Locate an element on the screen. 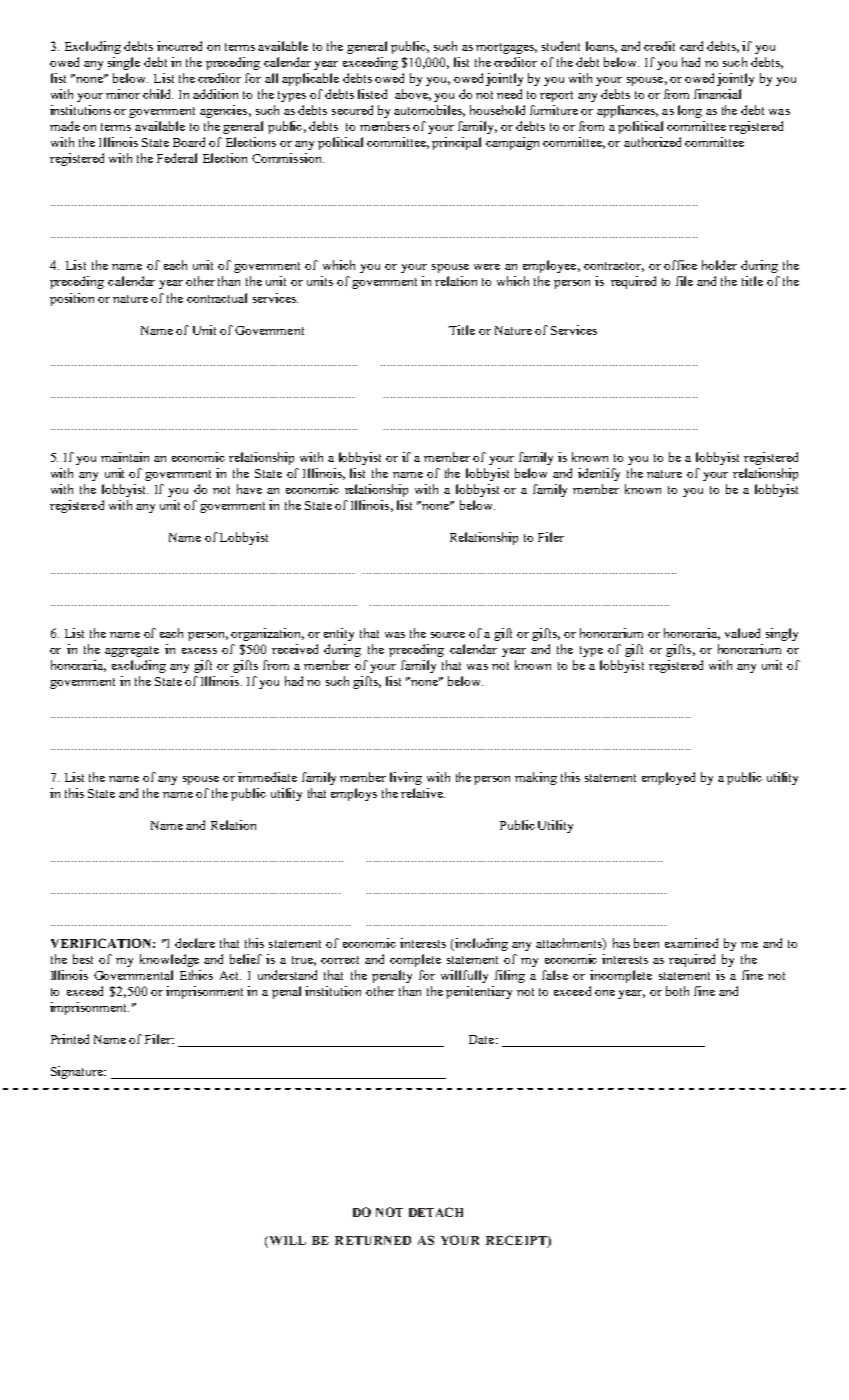 This screenshot has width=849, height=1400. contractual is located at coordinates (217, 298).
